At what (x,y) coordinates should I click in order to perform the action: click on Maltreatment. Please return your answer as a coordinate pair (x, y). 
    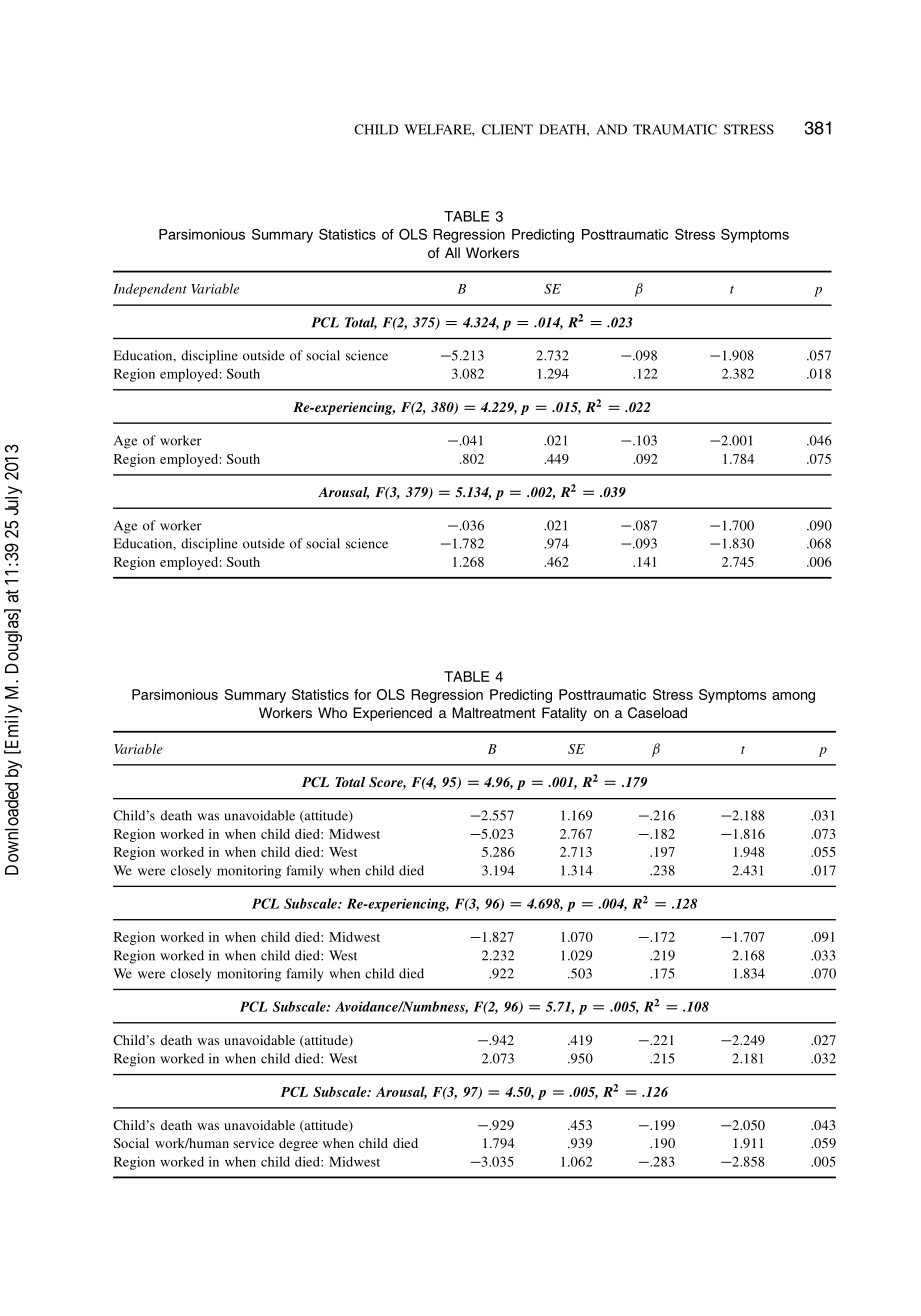
    Looking at the image, I should click on (494, 712).
